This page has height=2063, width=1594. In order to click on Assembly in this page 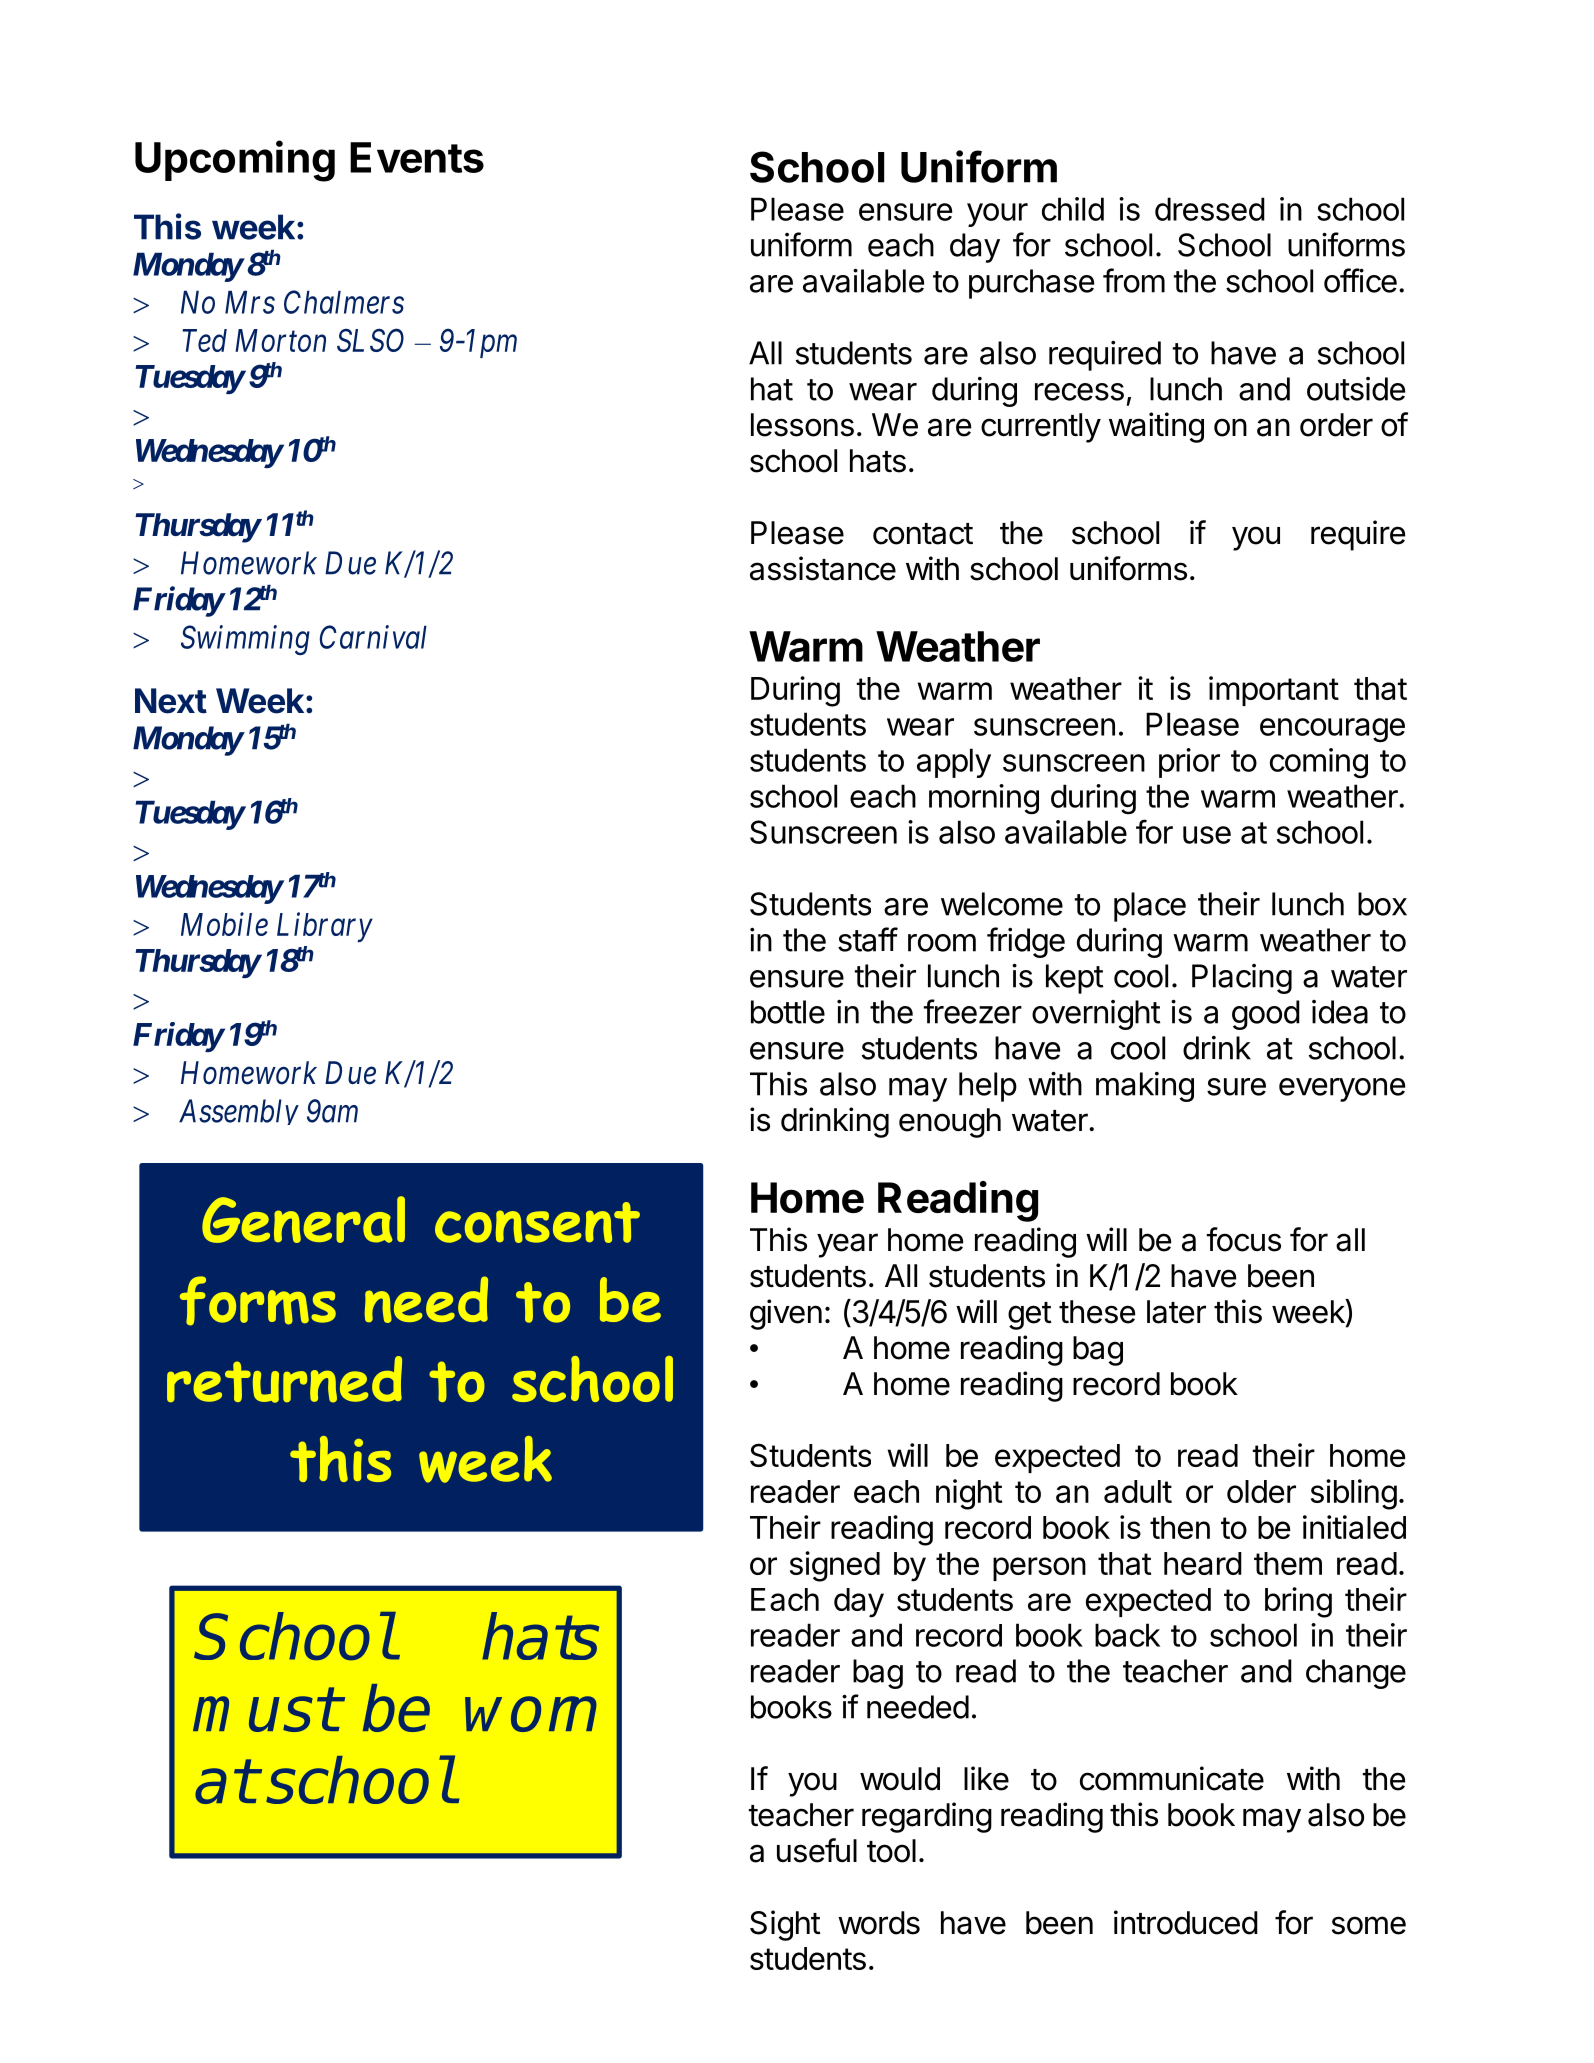, I will do `click(239, 1112)`.
